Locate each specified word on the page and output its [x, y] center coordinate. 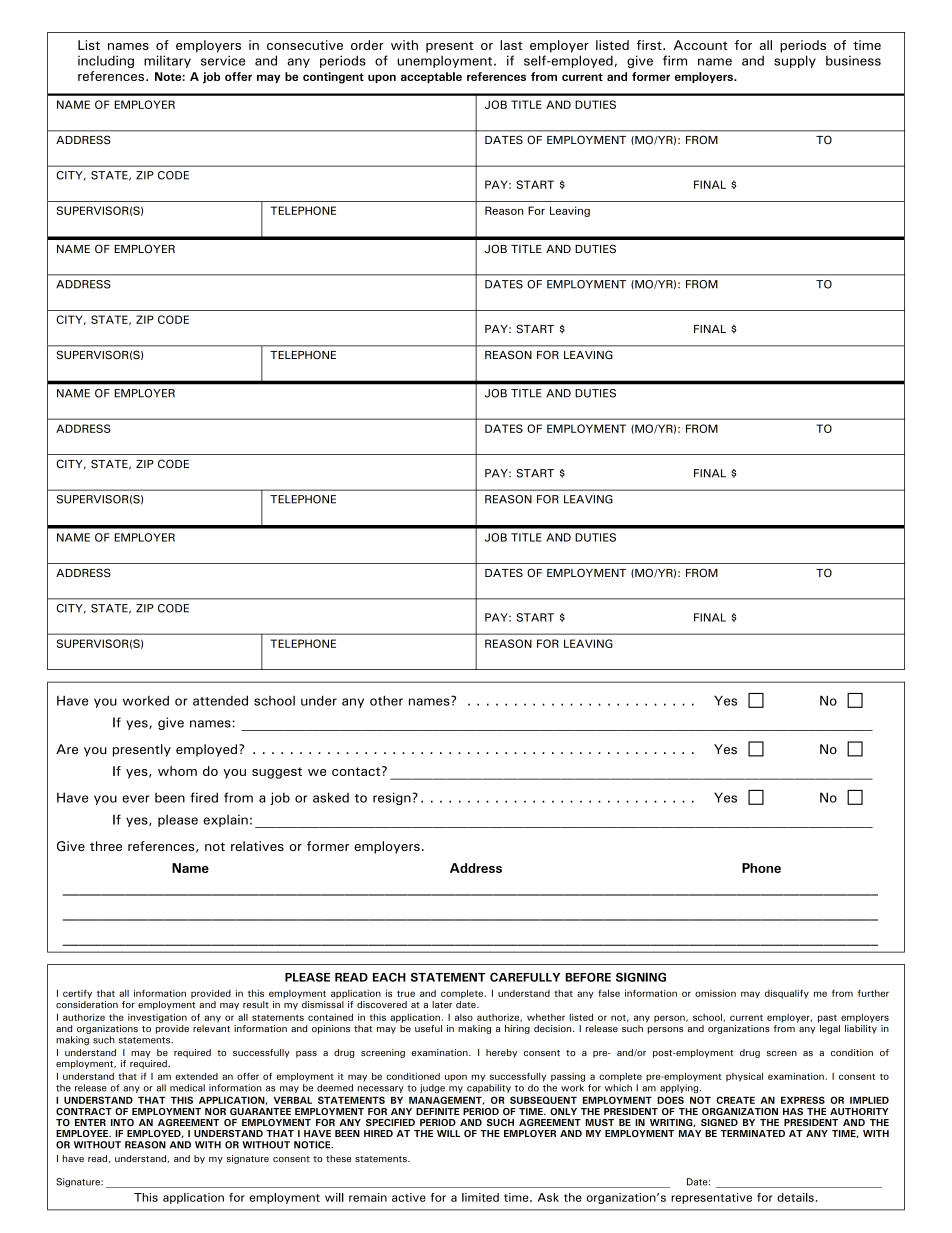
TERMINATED [753, 1133]
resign [393, 798]
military [167, 61]
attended [220, 700]
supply [795, 61]
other [386, 700]
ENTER [90, 1122]
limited [480, 1197]
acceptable [431, 77]
